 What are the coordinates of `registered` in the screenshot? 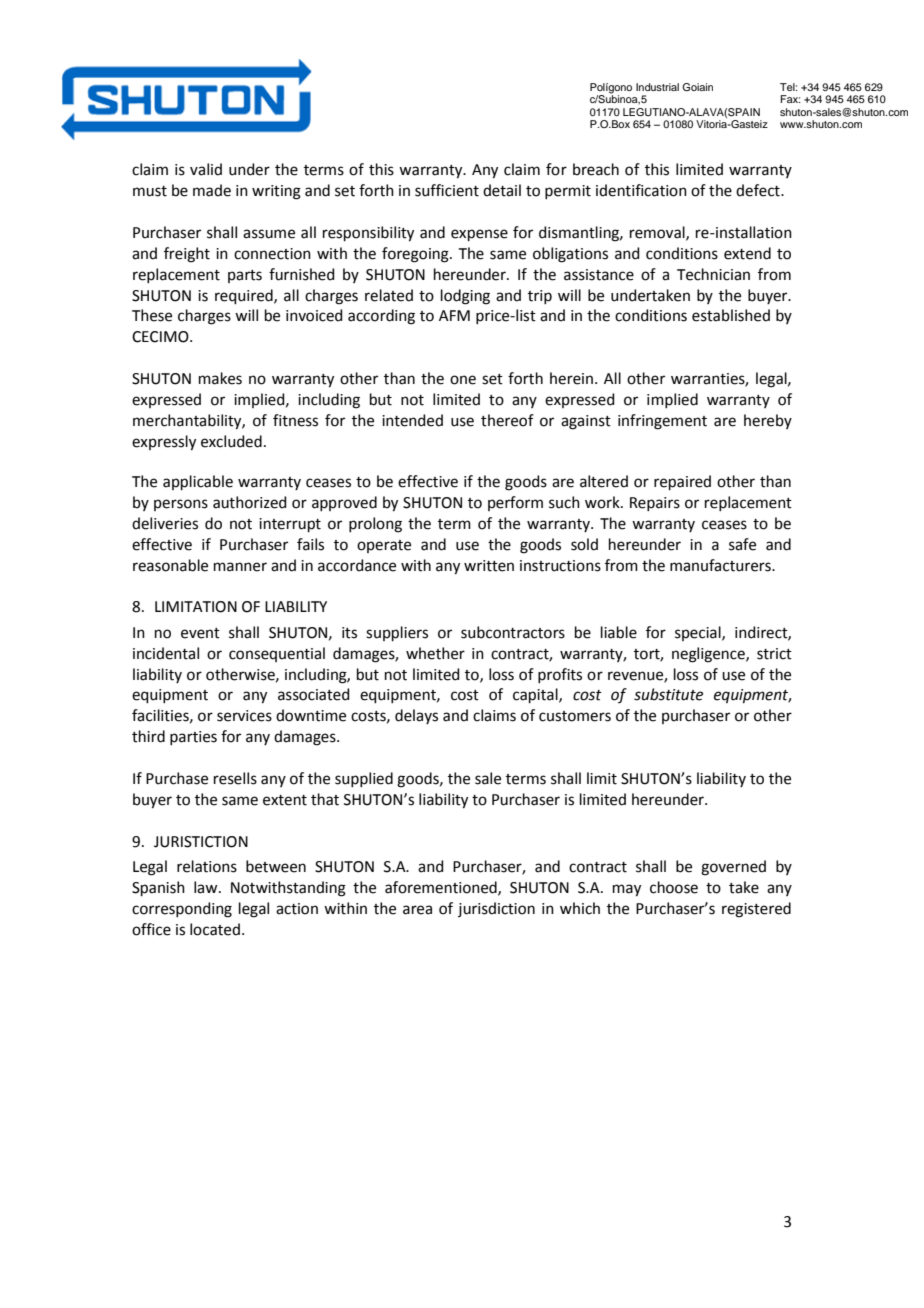 It's located at (756, 910).
